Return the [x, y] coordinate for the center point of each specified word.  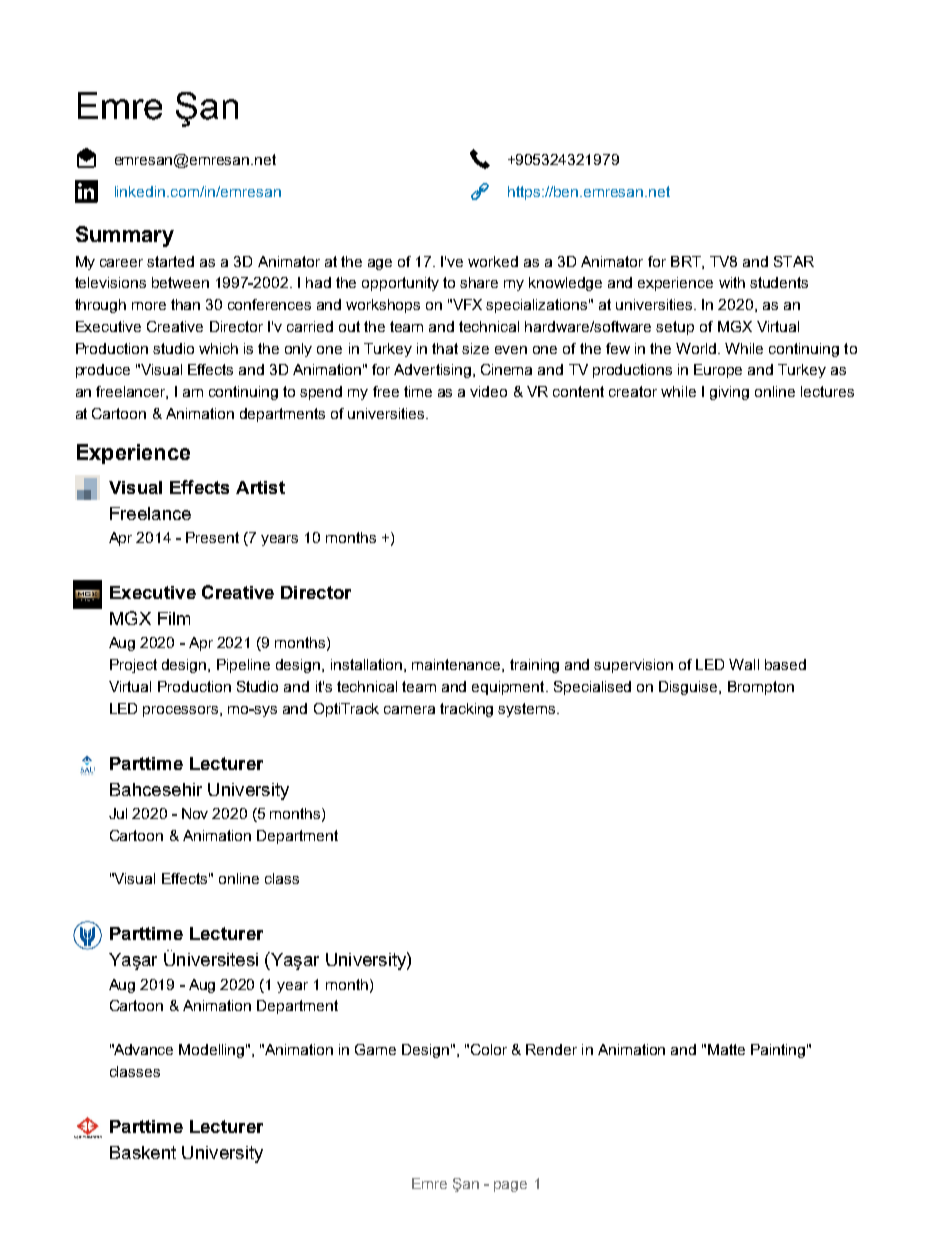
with [732, 282]
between [180, 282]
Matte [726, 1049]
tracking [466, 710]
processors [182, 711]
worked [493, 261]
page [510, 1186]
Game [375, 1049]
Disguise [689, 688]
